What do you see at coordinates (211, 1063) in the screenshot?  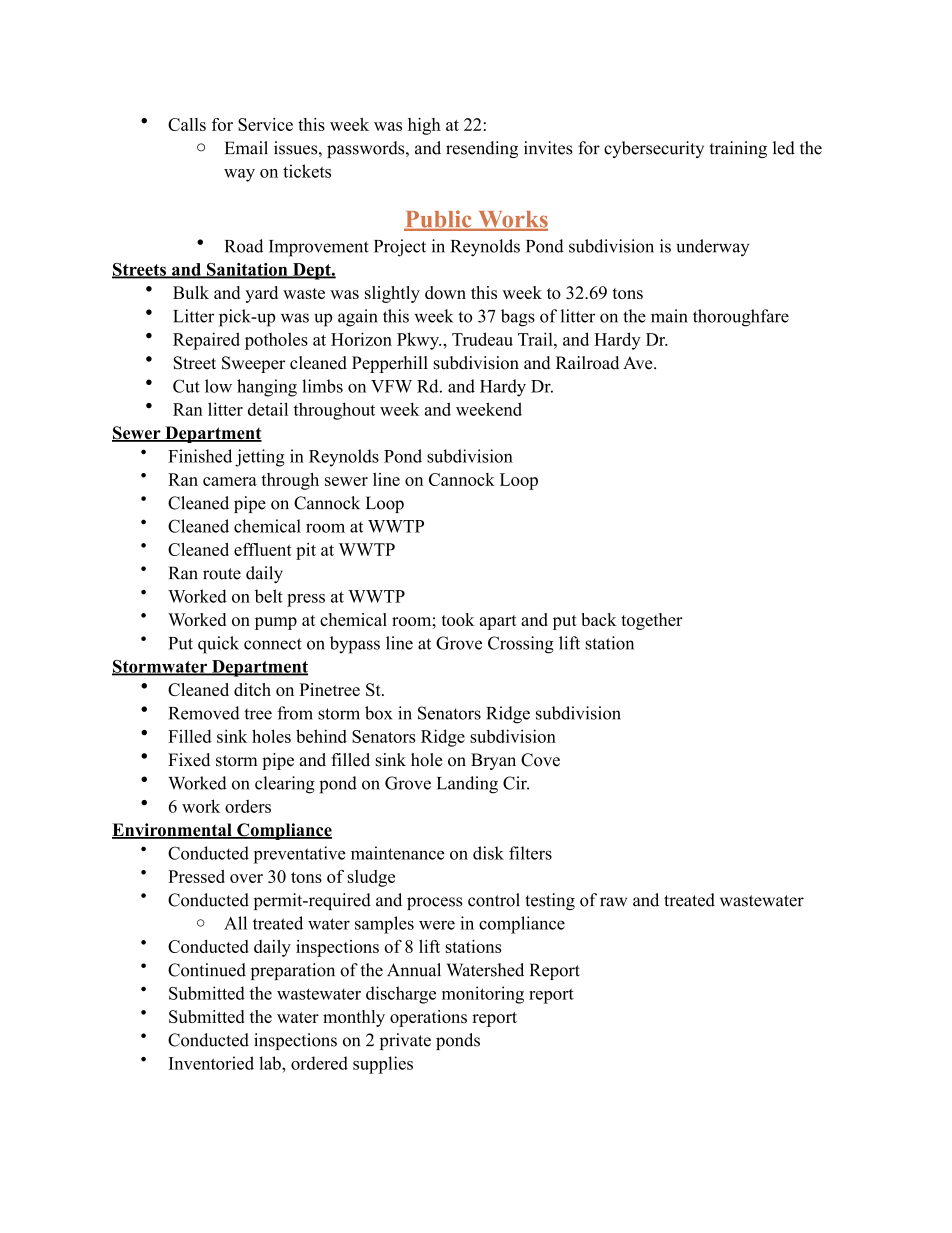 I see `Inventoried` at bounding box center [211, 1063].
